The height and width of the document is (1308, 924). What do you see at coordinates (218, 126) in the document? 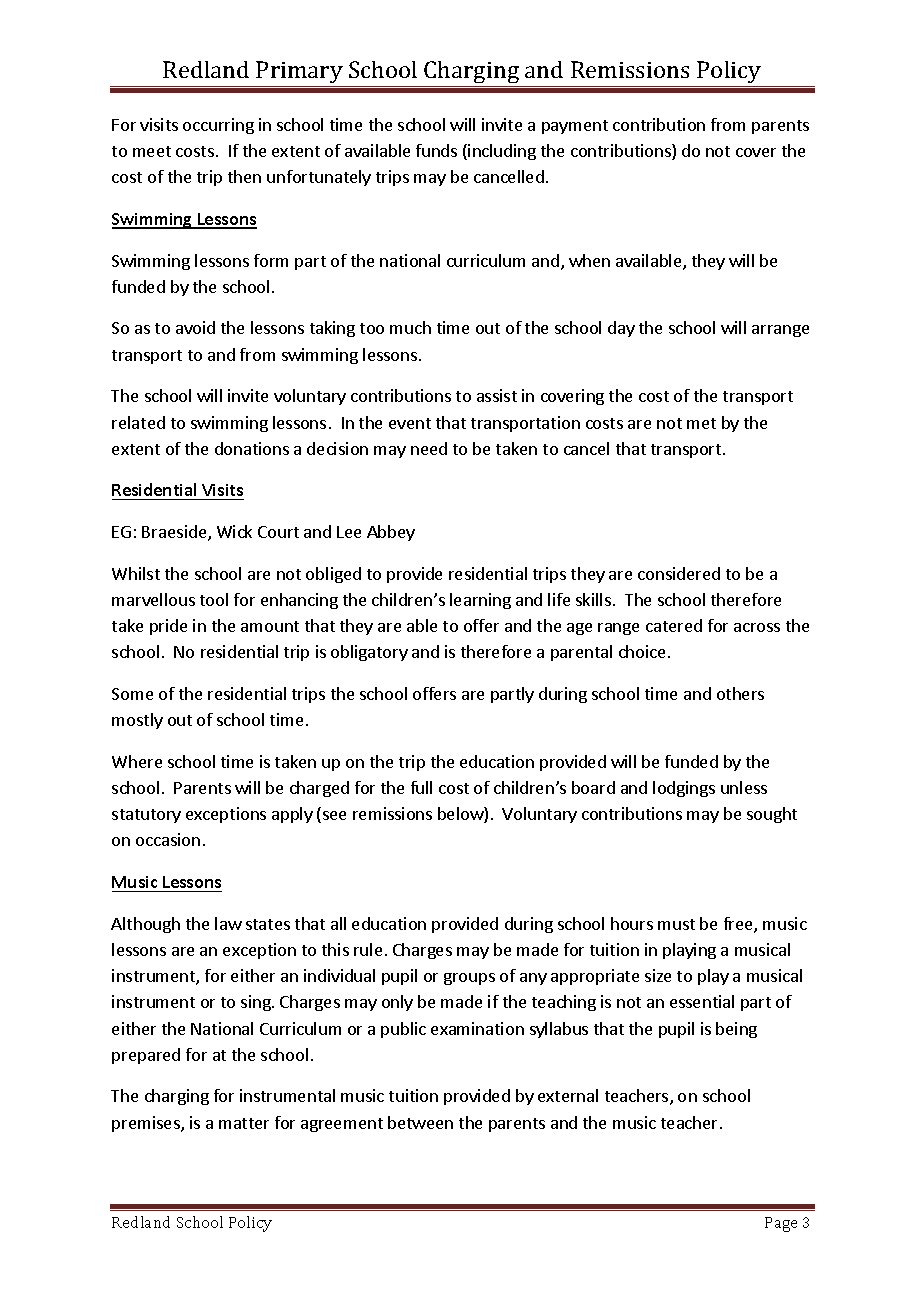
I see `occurring` at bounding box center [218, 126].
